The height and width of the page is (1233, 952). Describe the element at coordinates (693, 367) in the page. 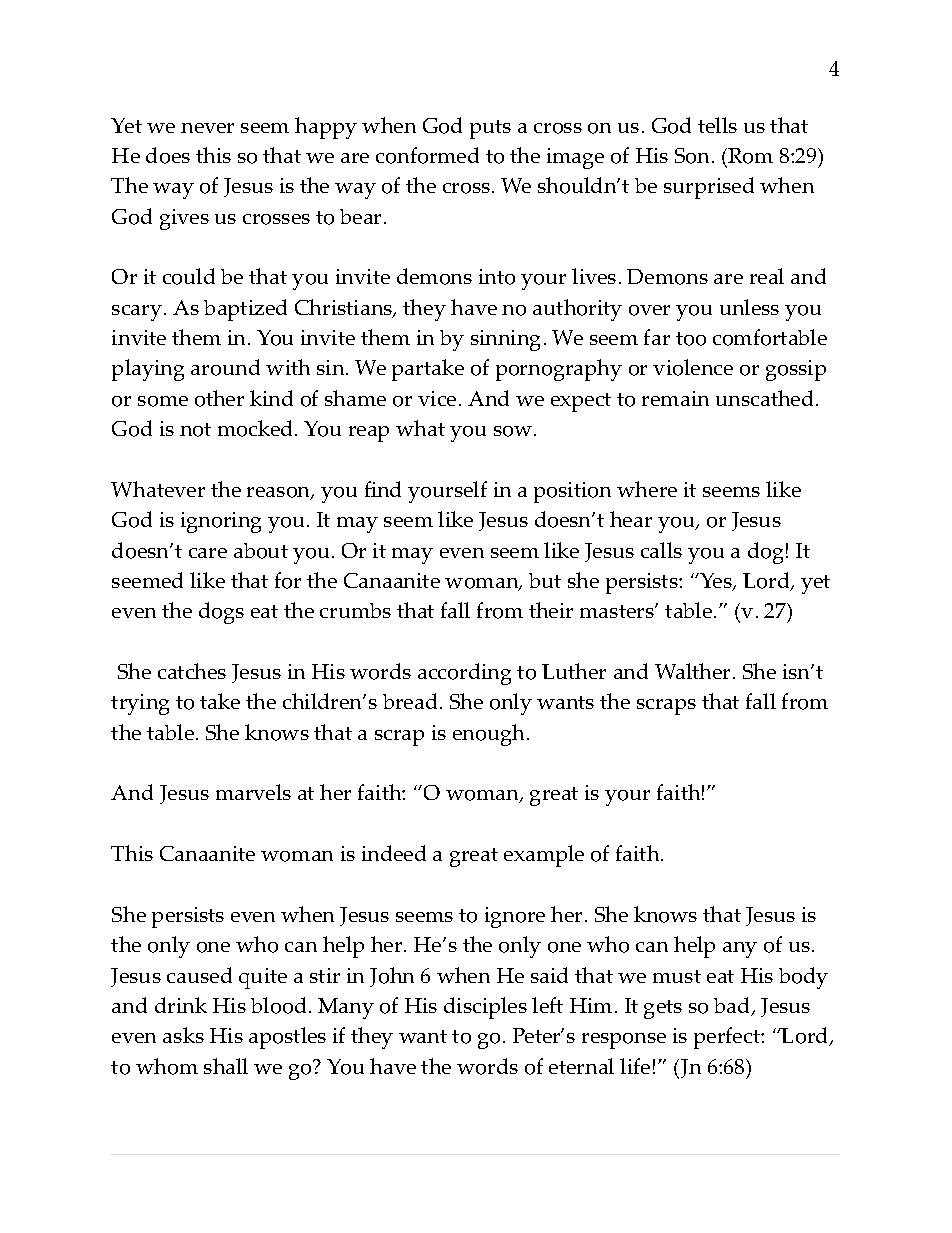

I see `violence` at that location.
